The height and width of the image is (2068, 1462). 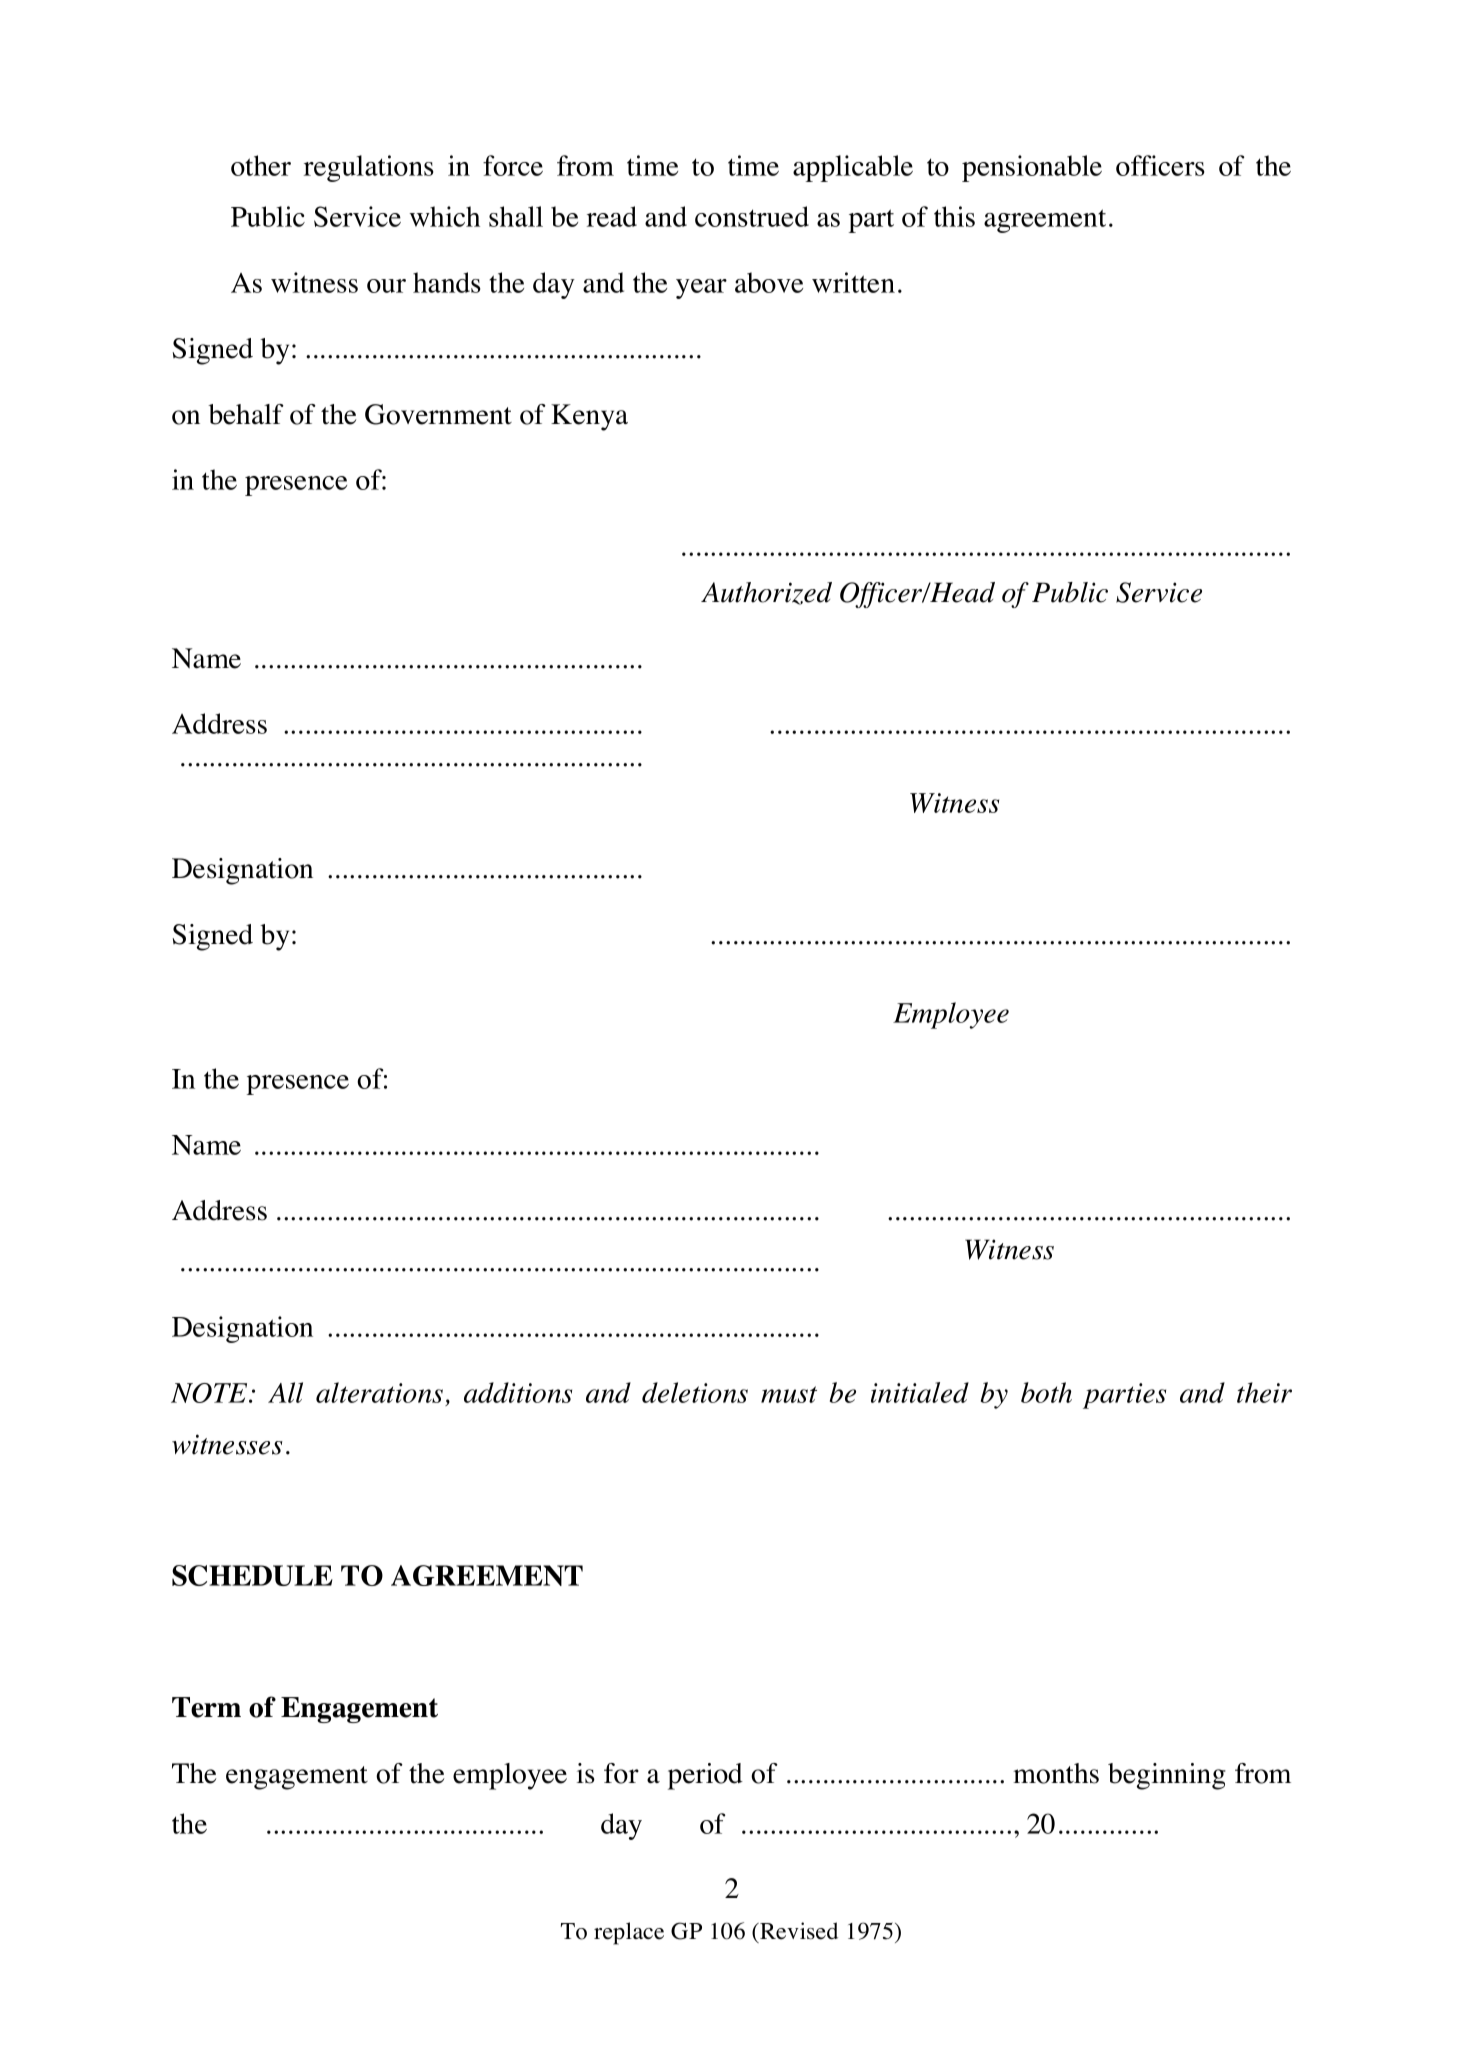 What do you see at coordinates (1167, 1776) in the image?
I see `beginning` at bounding box center [1167, 1776].
